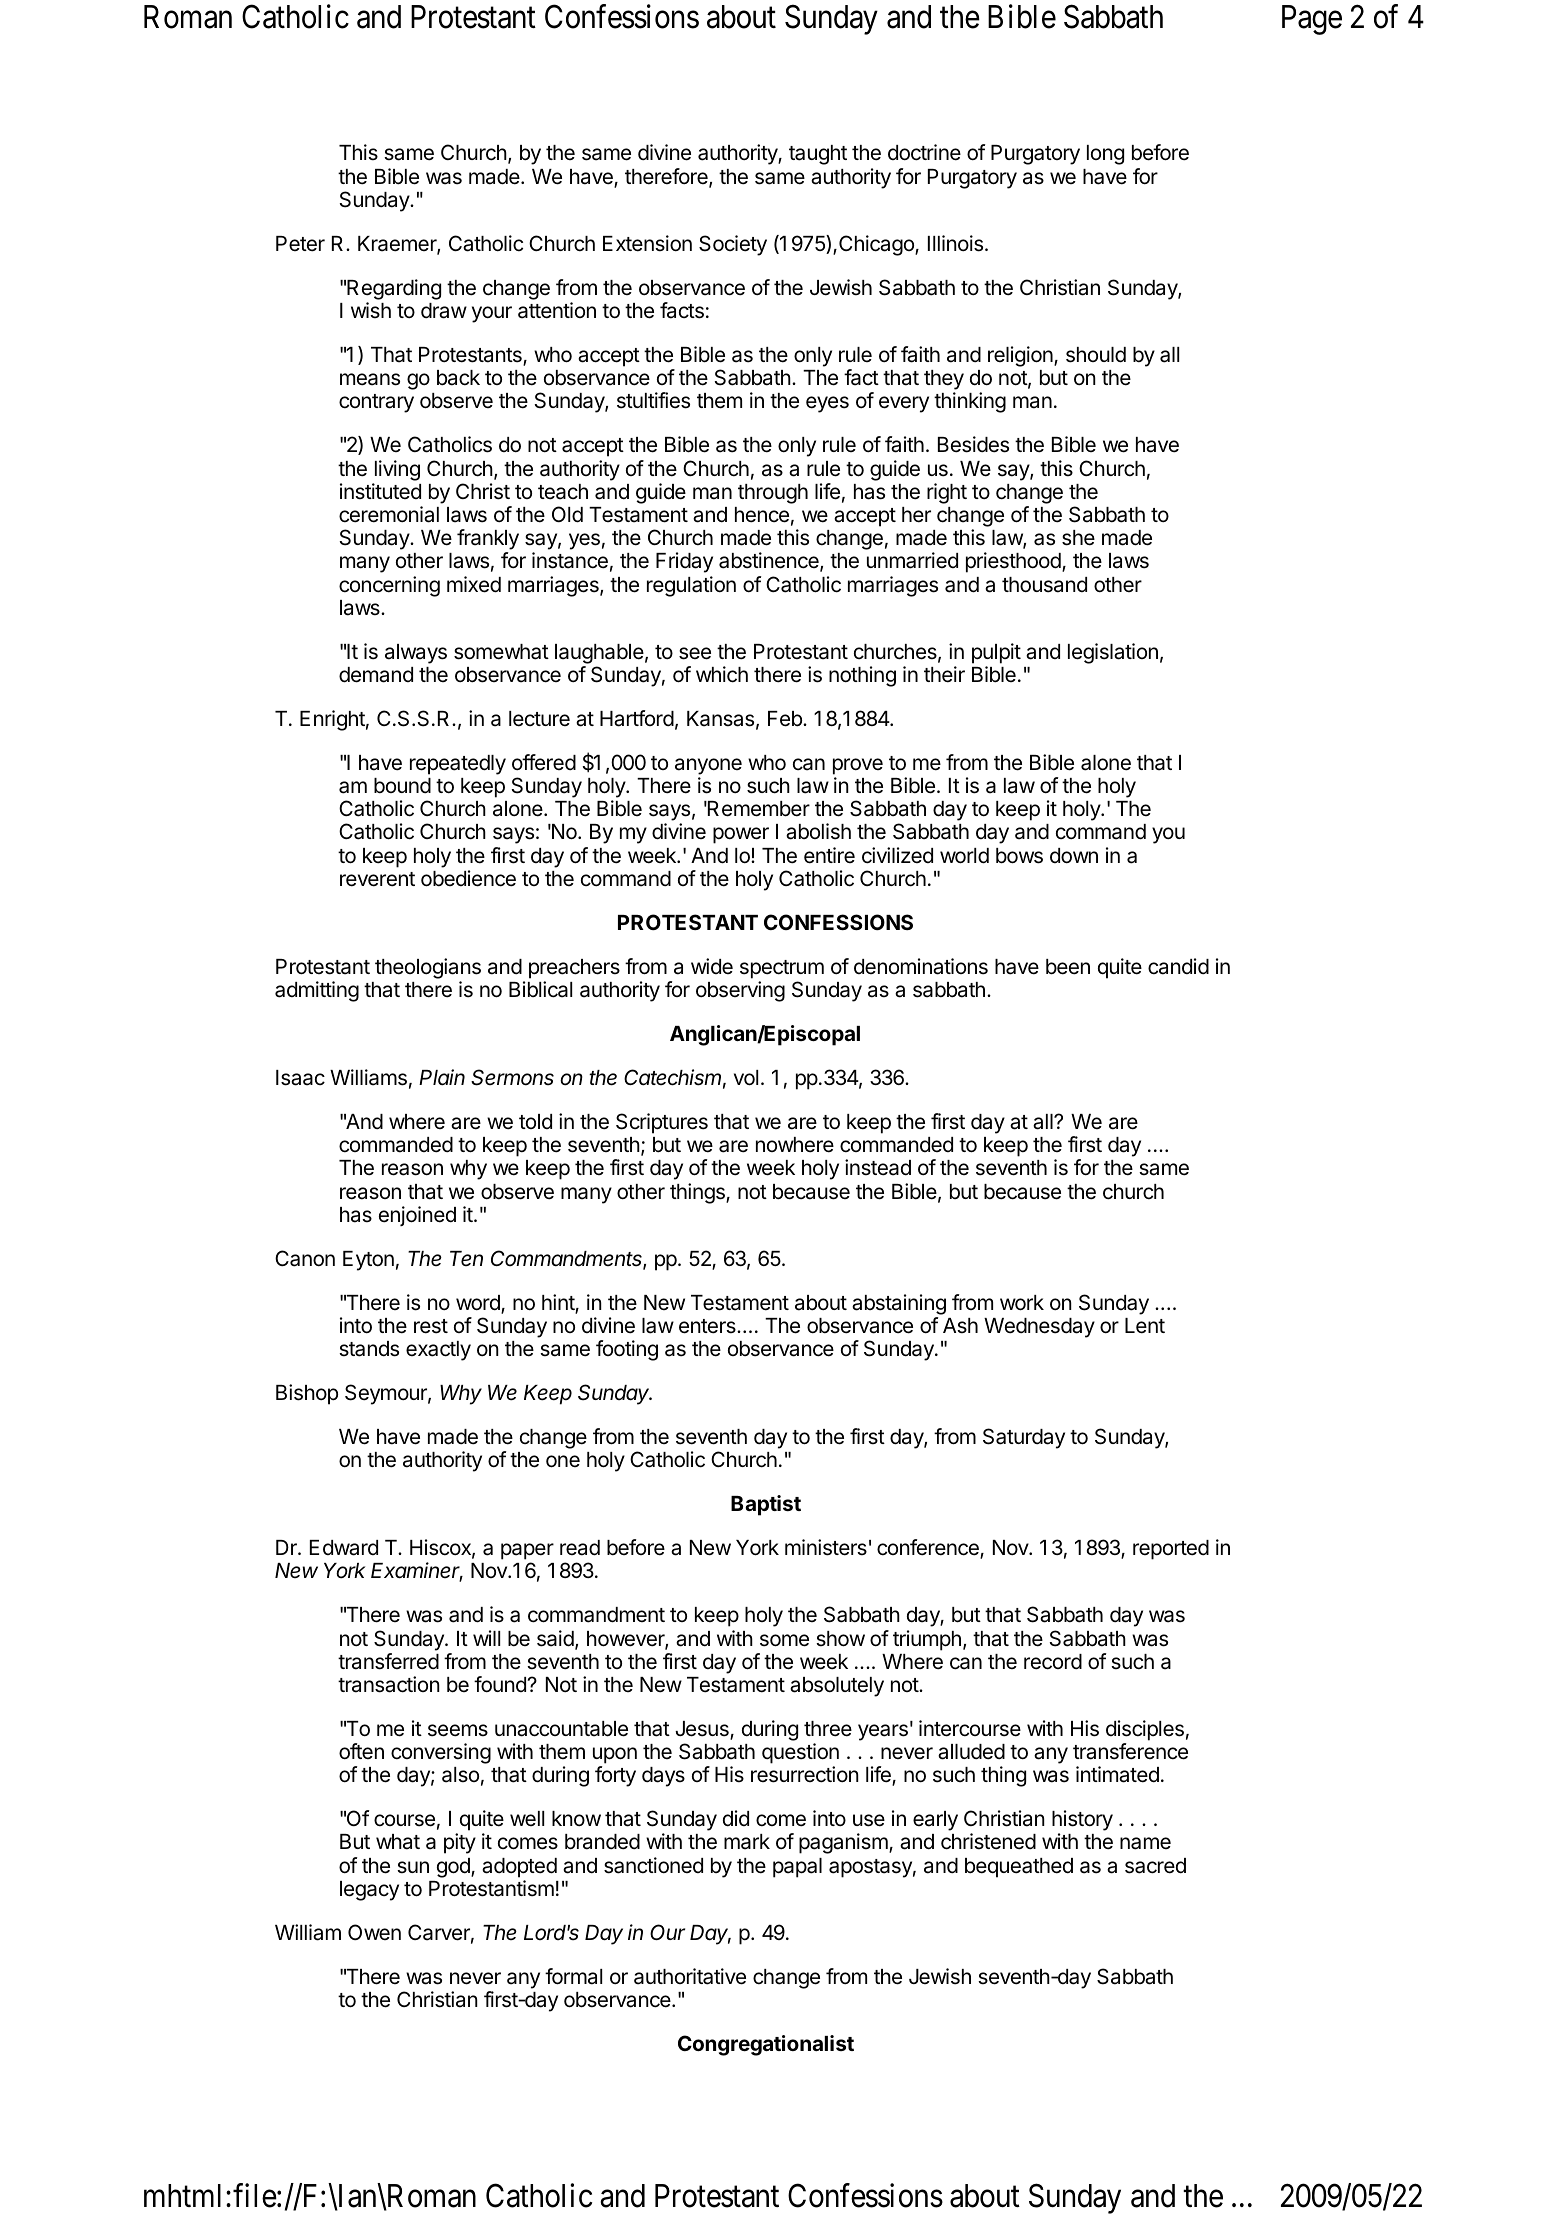  What do you see at coordinates (797, 1868) in the screenshot?
I see `papal` at bounding box center [797, 1868].
